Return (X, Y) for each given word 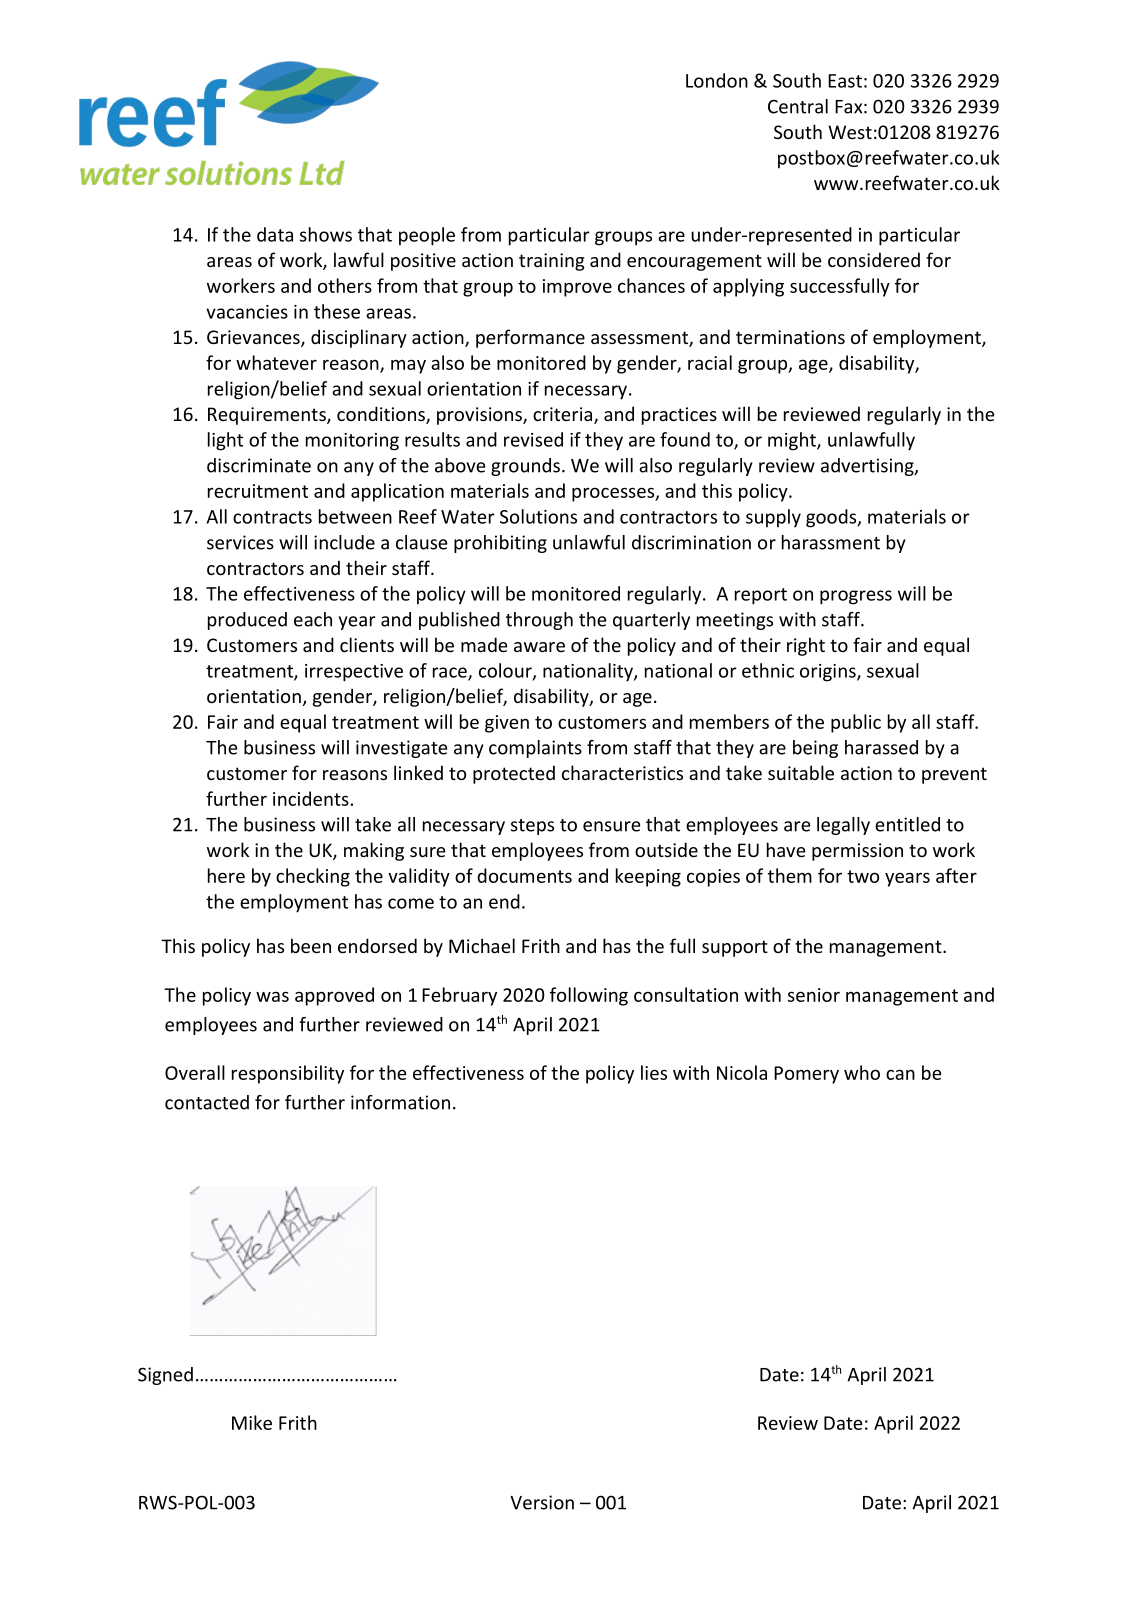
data (275, 234)
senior (814, 995)
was (272, 996)
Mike (252, 1422)
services (240, 542)
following (589, 996)
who (862, 1072)
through (539, 621)
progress (856, 597)
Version (542, 1502)
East (845, 81)
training (551, 262)
